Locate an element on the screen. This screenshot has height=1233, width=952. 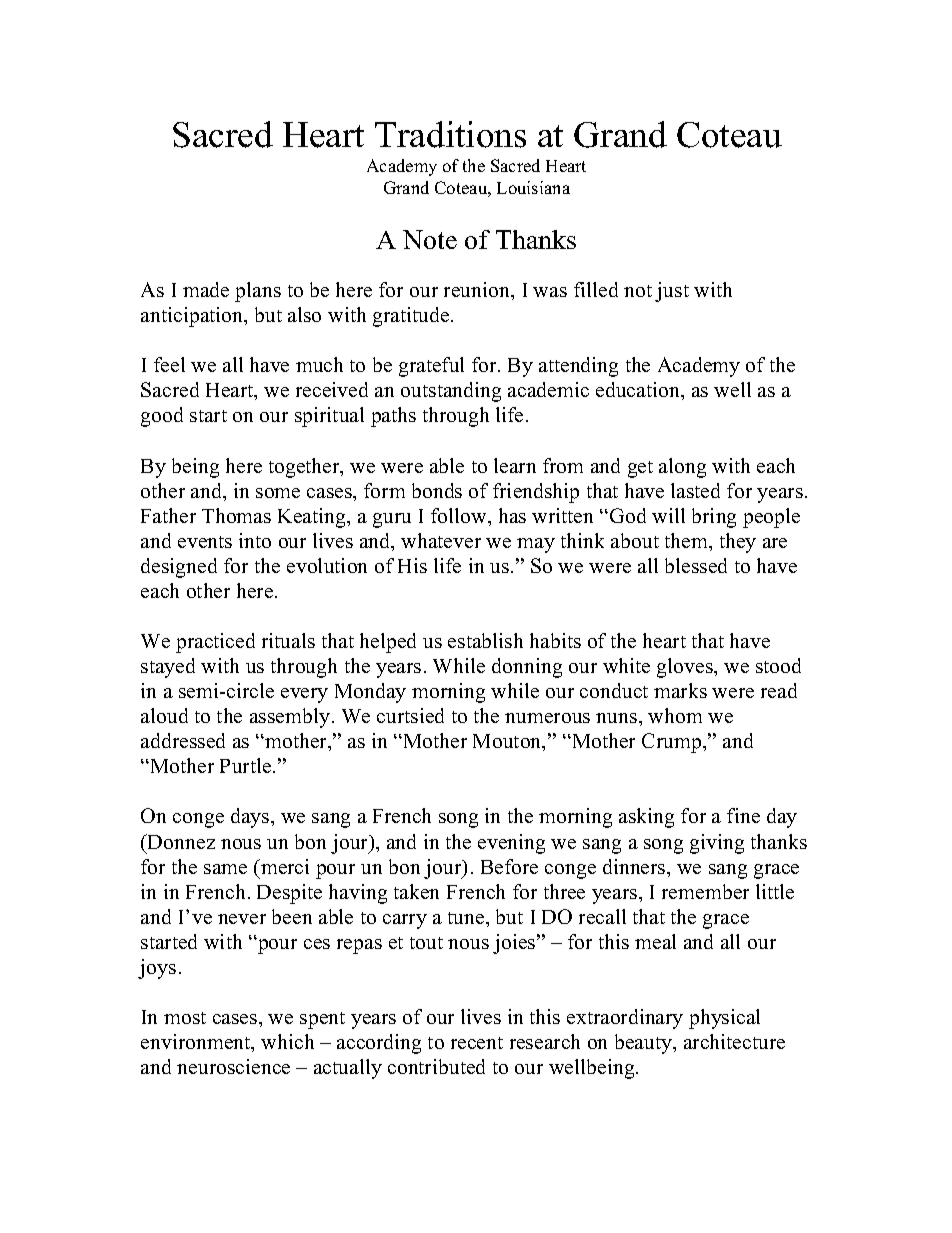
some is located at coordinates (278, 493).
